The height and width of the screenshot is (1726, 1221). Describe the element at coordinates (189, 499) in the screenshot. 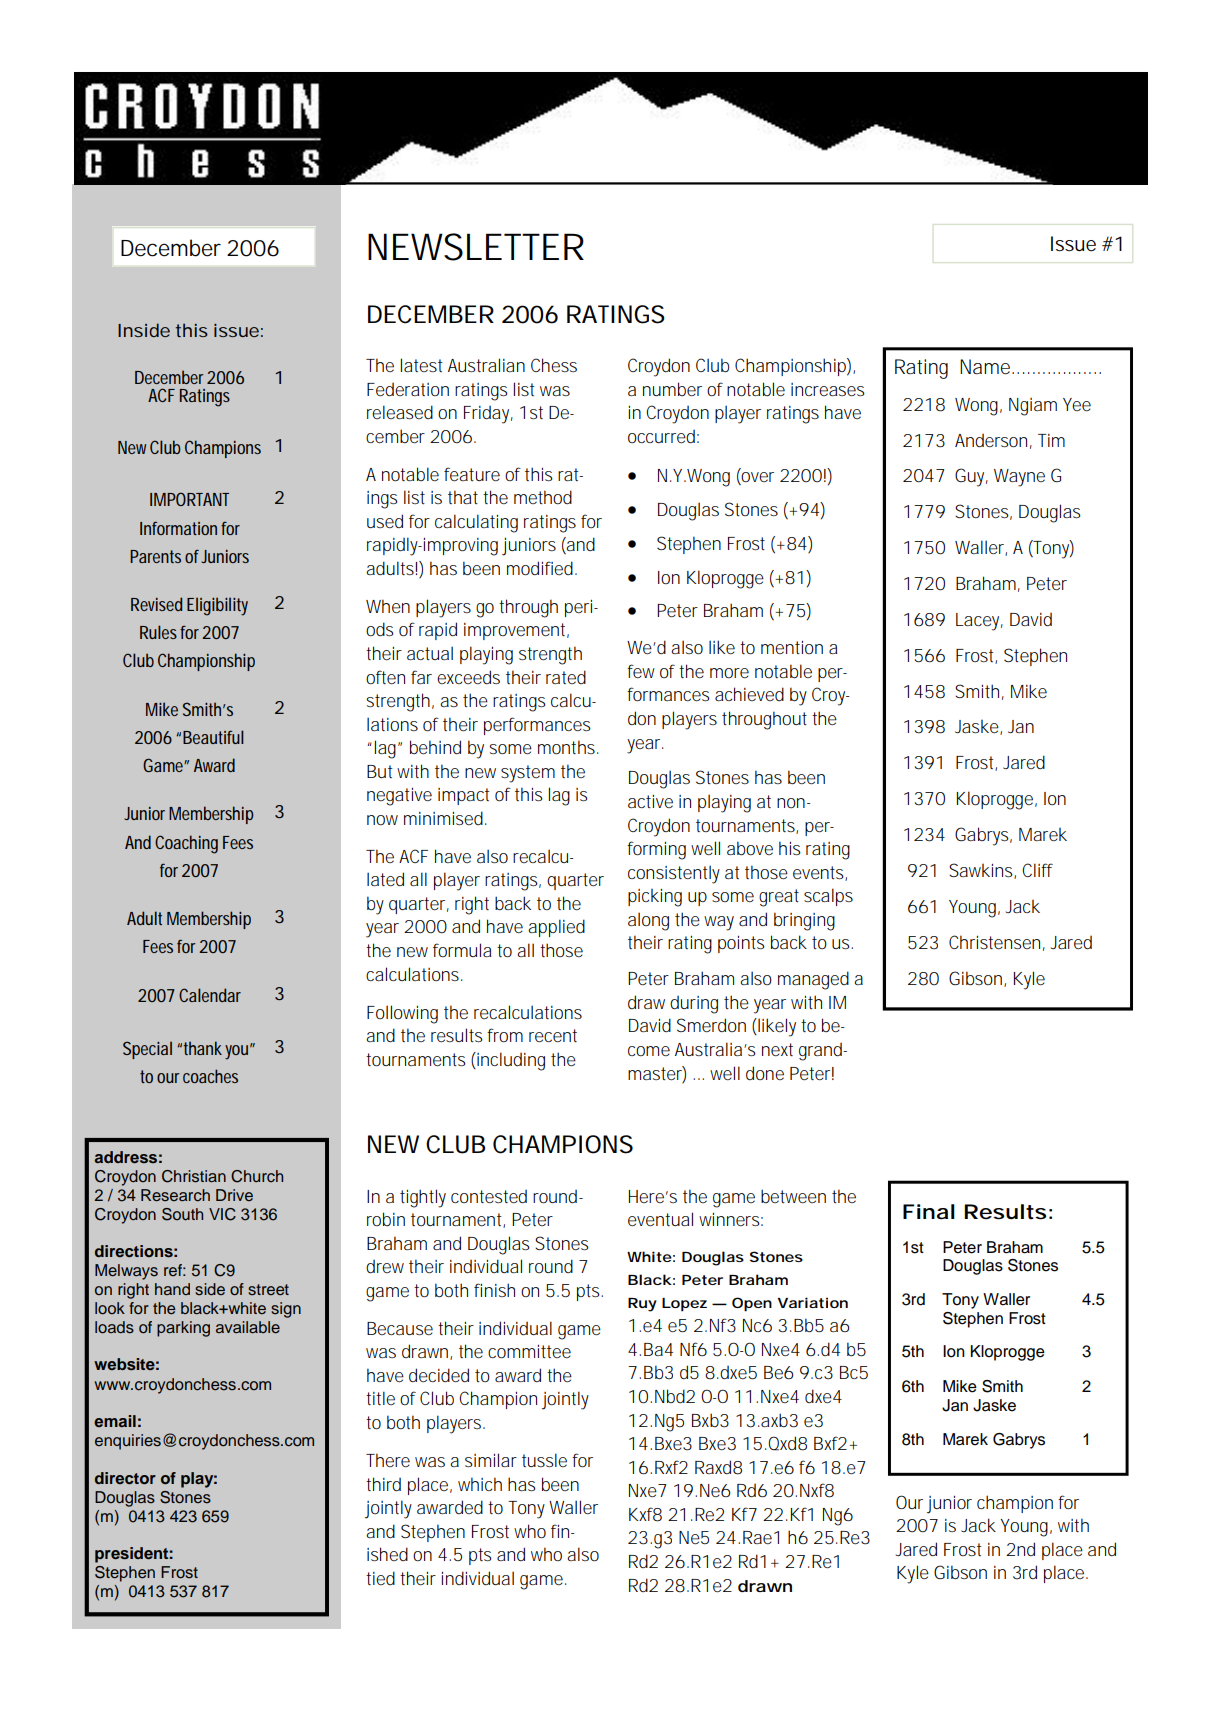

I see `IMPORTANT` at that location.
